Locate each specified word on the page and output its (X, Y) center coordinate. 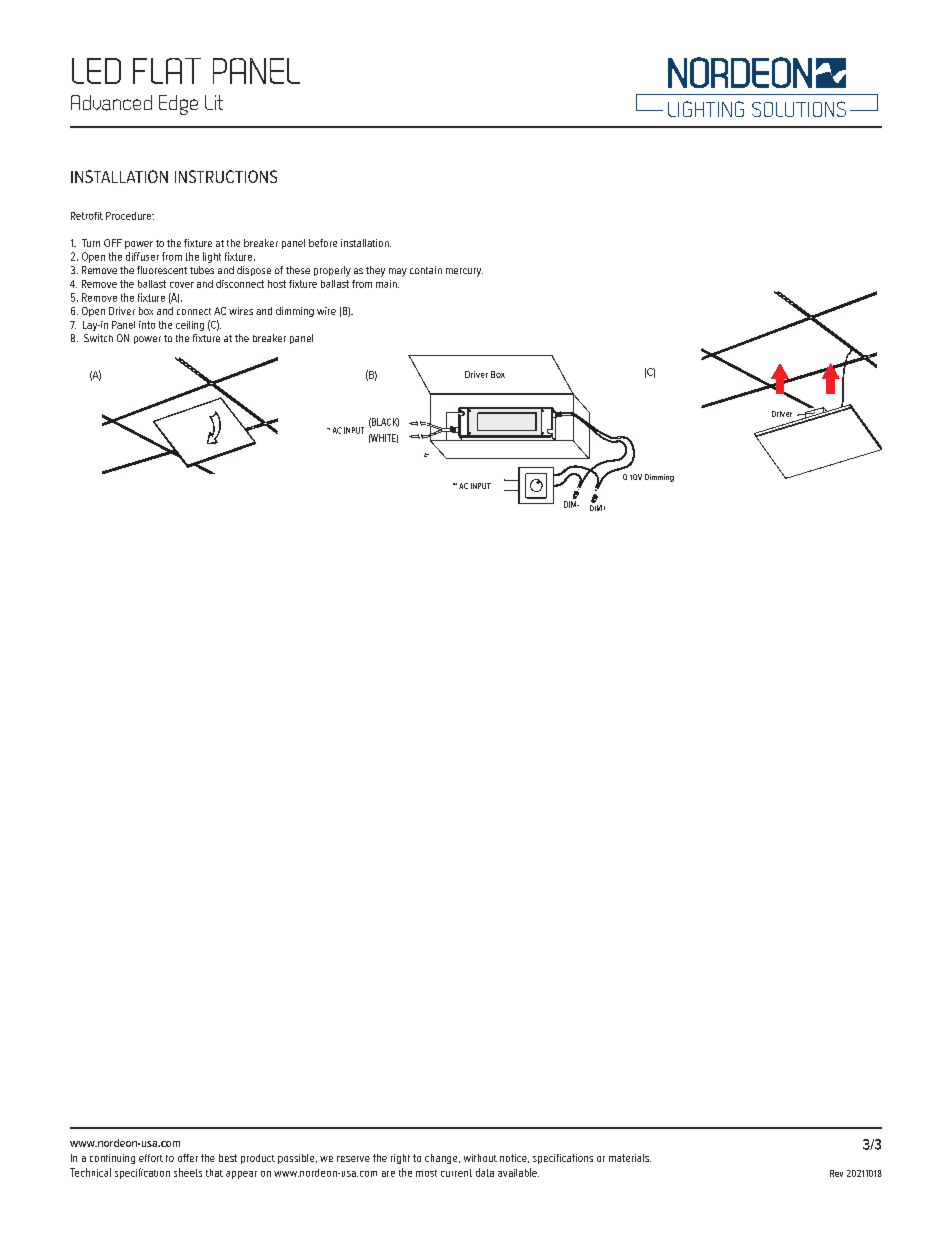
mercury (464, 272)
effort (151, 1158)
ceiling (190, 326)
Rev (836, 1173)
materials (630, 1158)
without (480, 1158)
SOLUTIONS (799, 109)
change (442, 1159)
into (147, 325)
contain (426, 270)
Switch (98, 338)
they (375, 271)
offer (188, 1158)
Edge (178, 105)
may (398, 272)
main (387, 284)
